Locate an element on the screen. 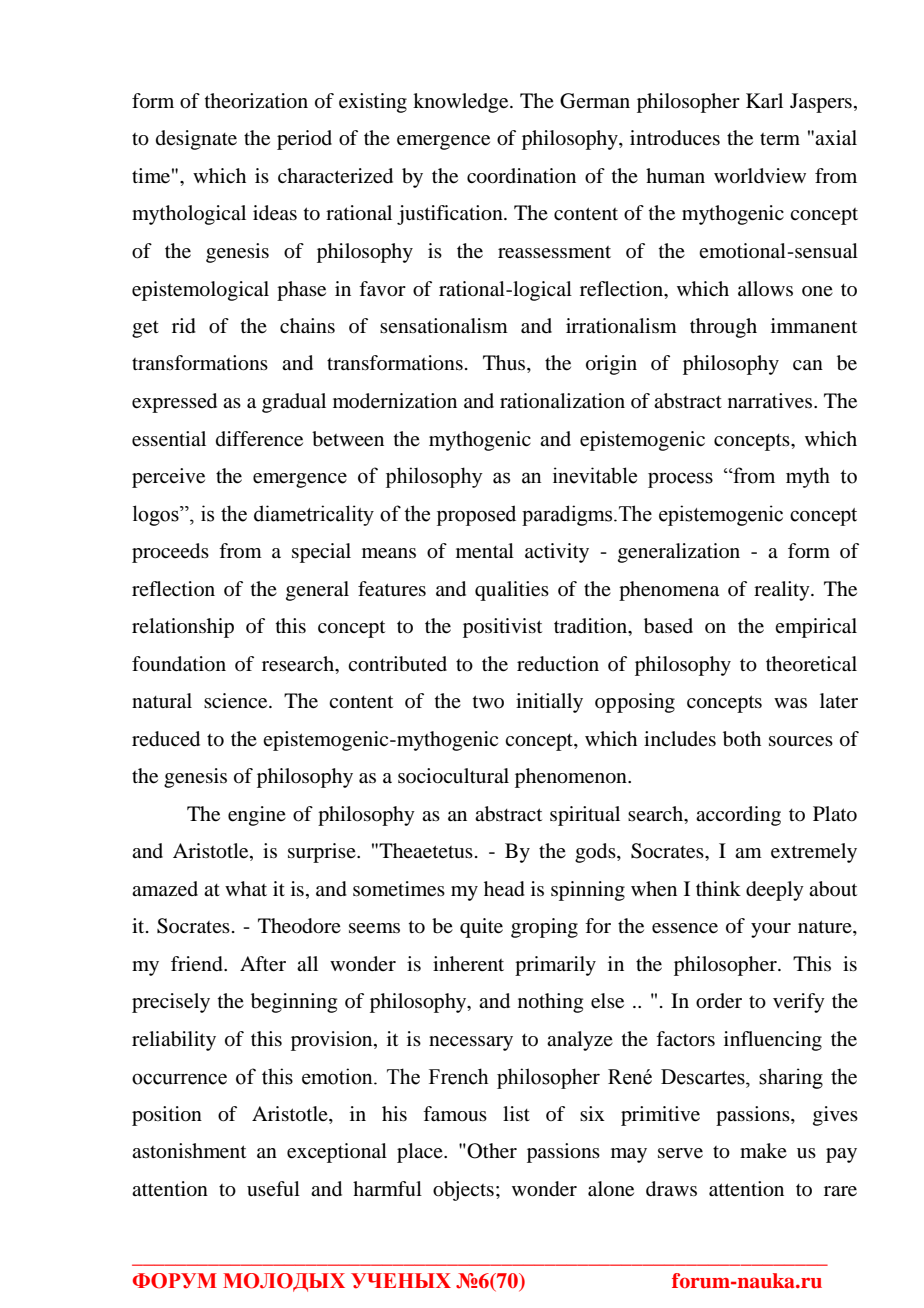 This screenshot has height=1308, width=924. astonishment is located at coordinates (189, 1151).
